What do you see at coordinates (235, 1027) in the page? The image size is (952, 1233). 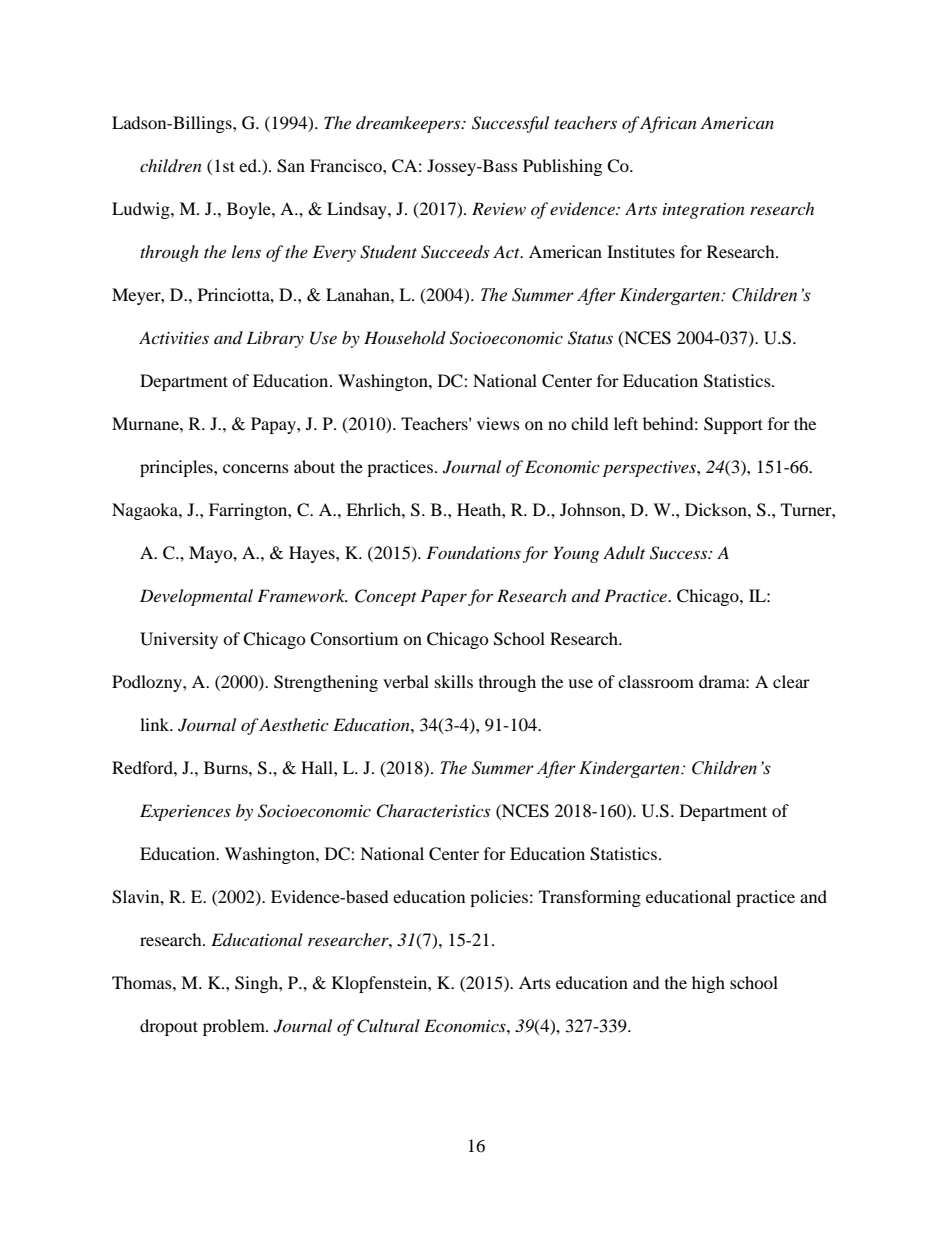 I see `problem` at bounding box center [235, 1027].
